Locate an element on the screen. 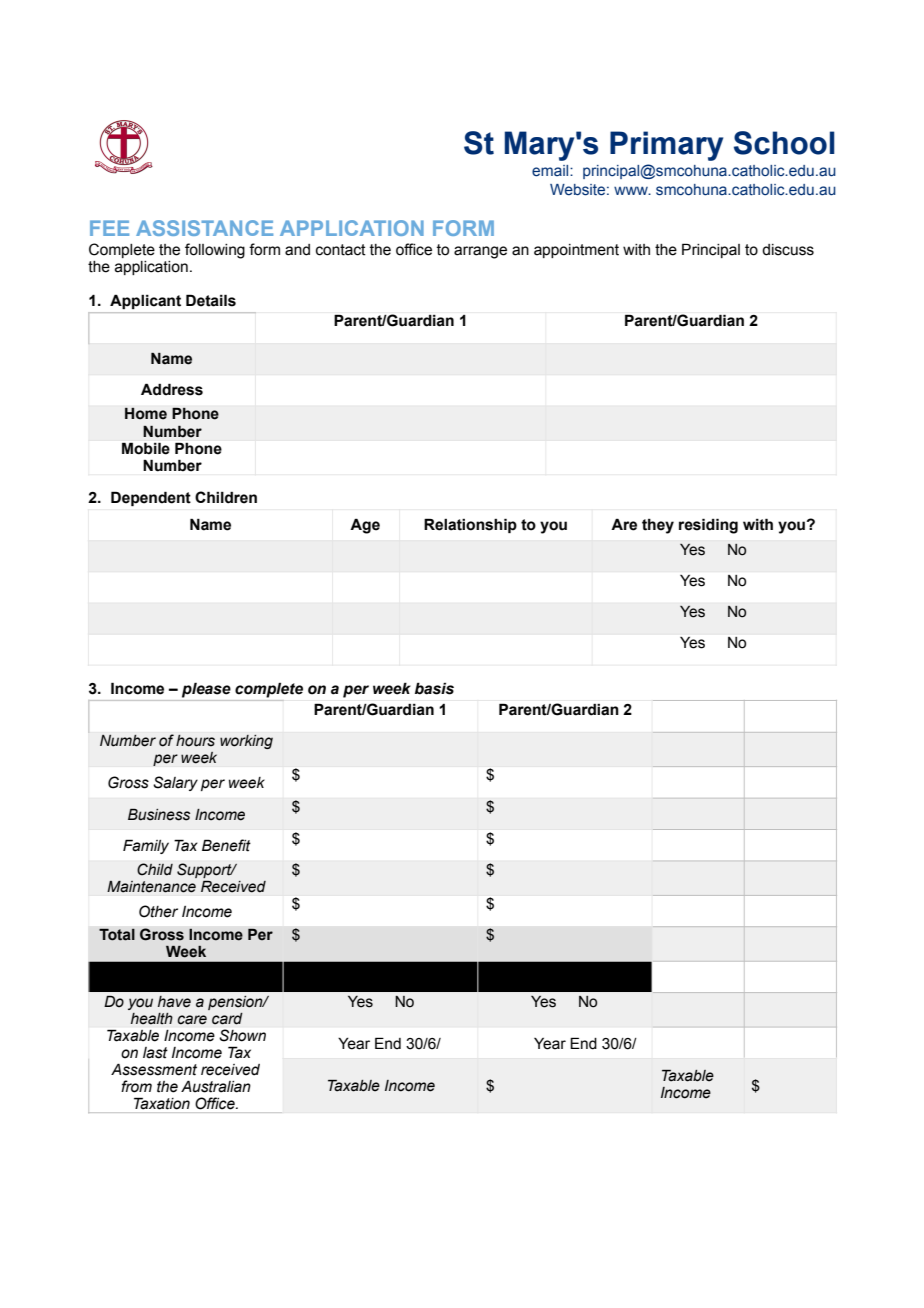  Other is located at coordinates (158, 911).
